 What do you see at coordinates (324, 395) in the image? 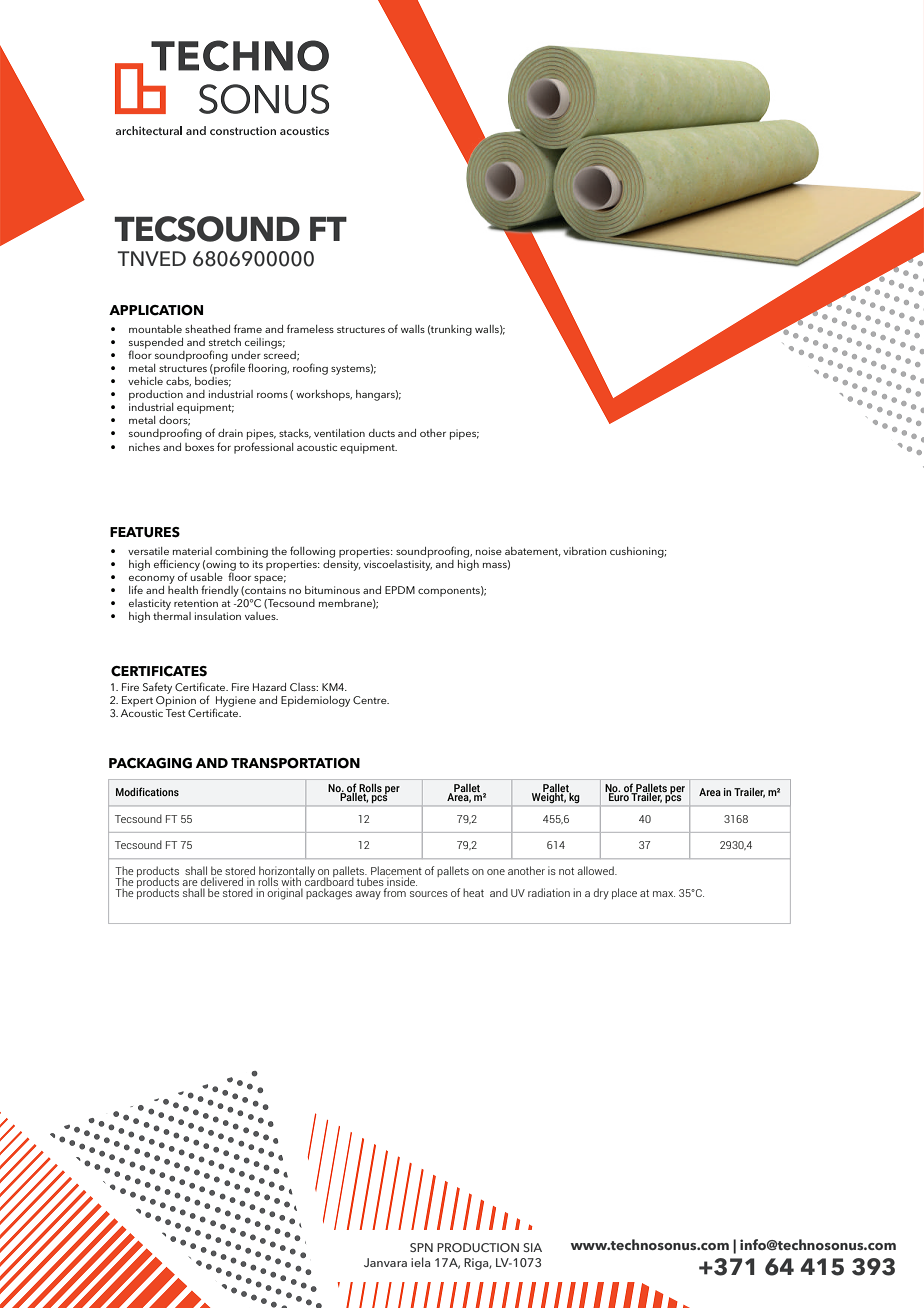
I see `workshops` at bounding box center [324, 395].
